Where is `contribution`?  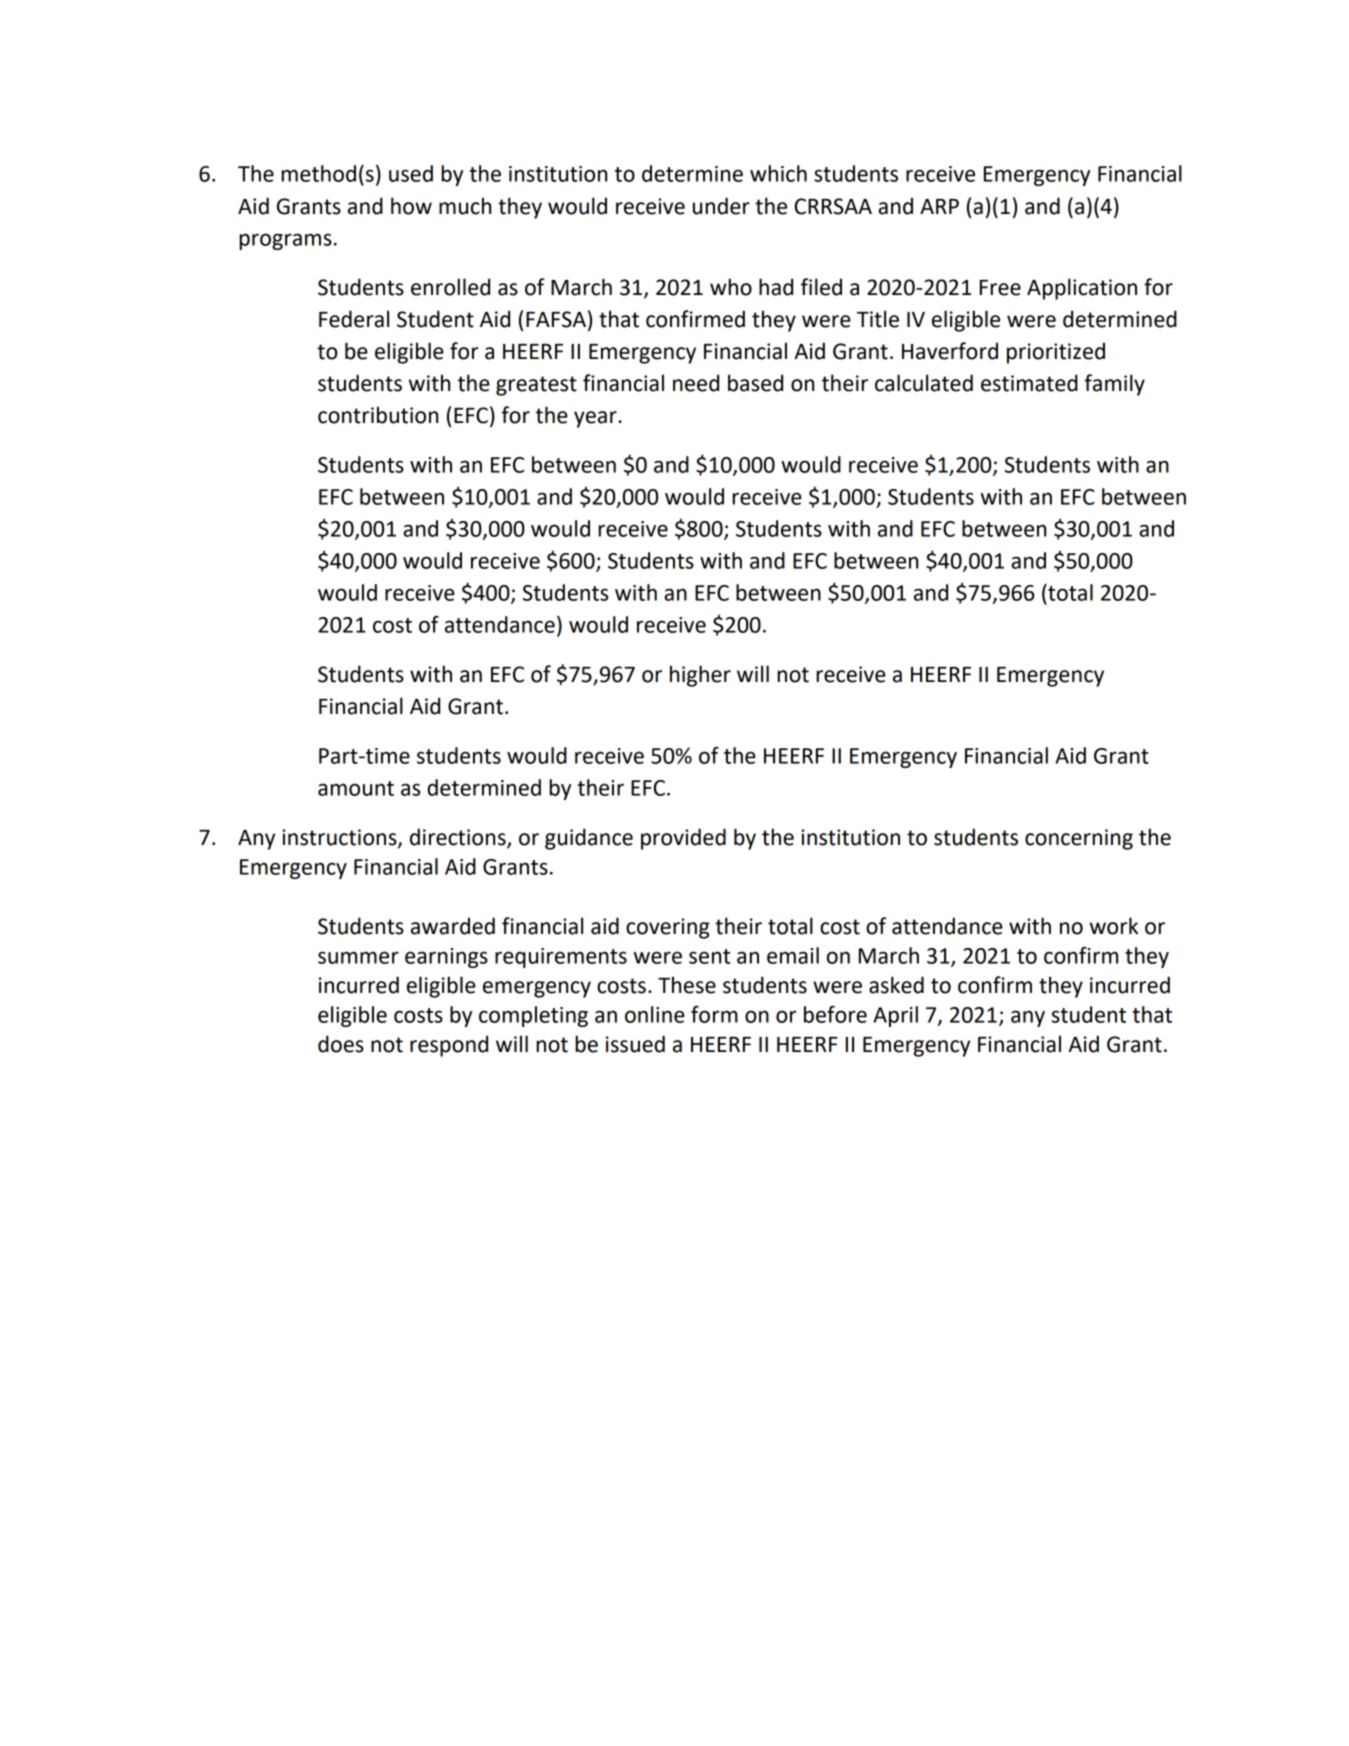
contribution is located at coordinates (378, 415).
